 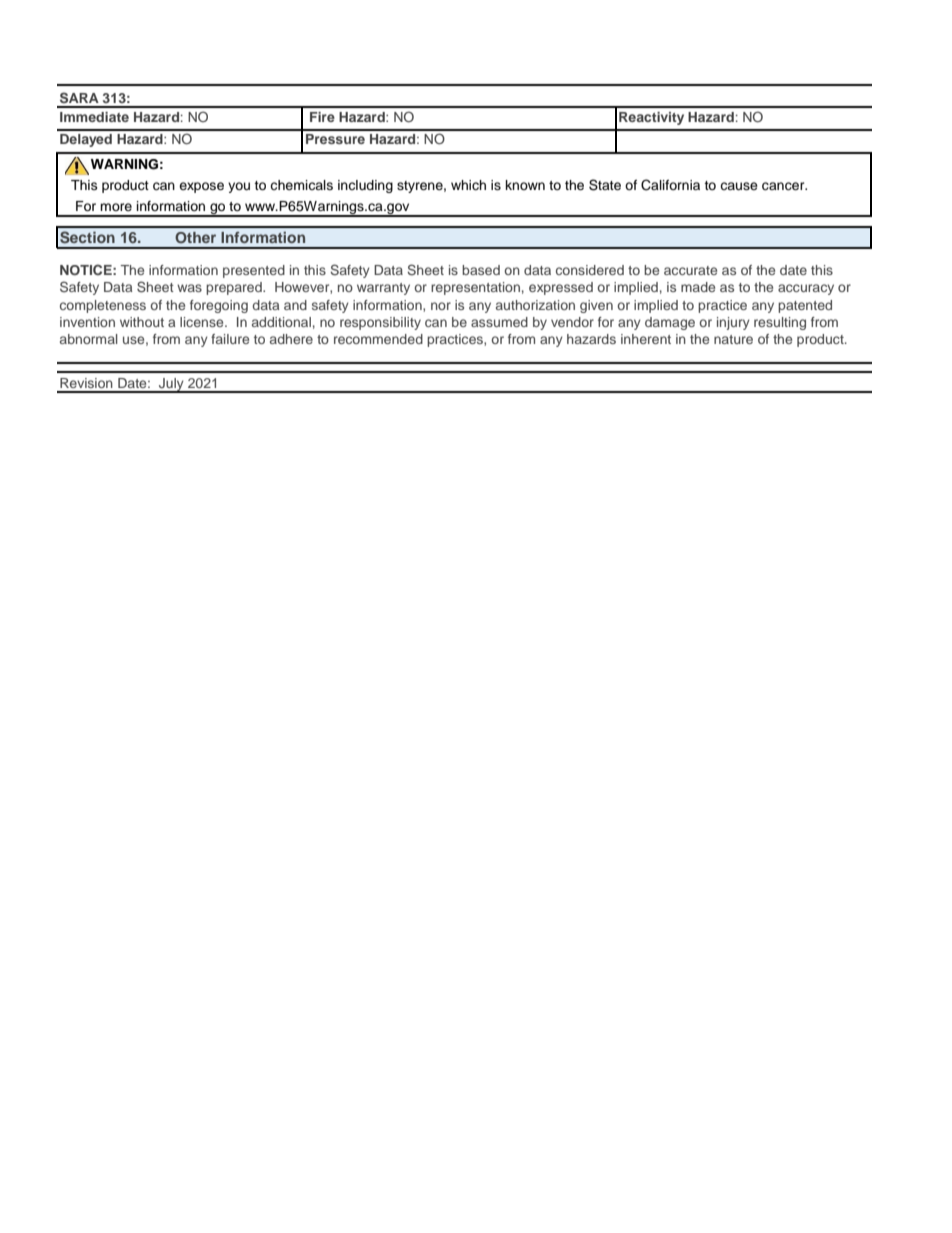 I want to click on Reactivity, so click(x=651, y=118).
